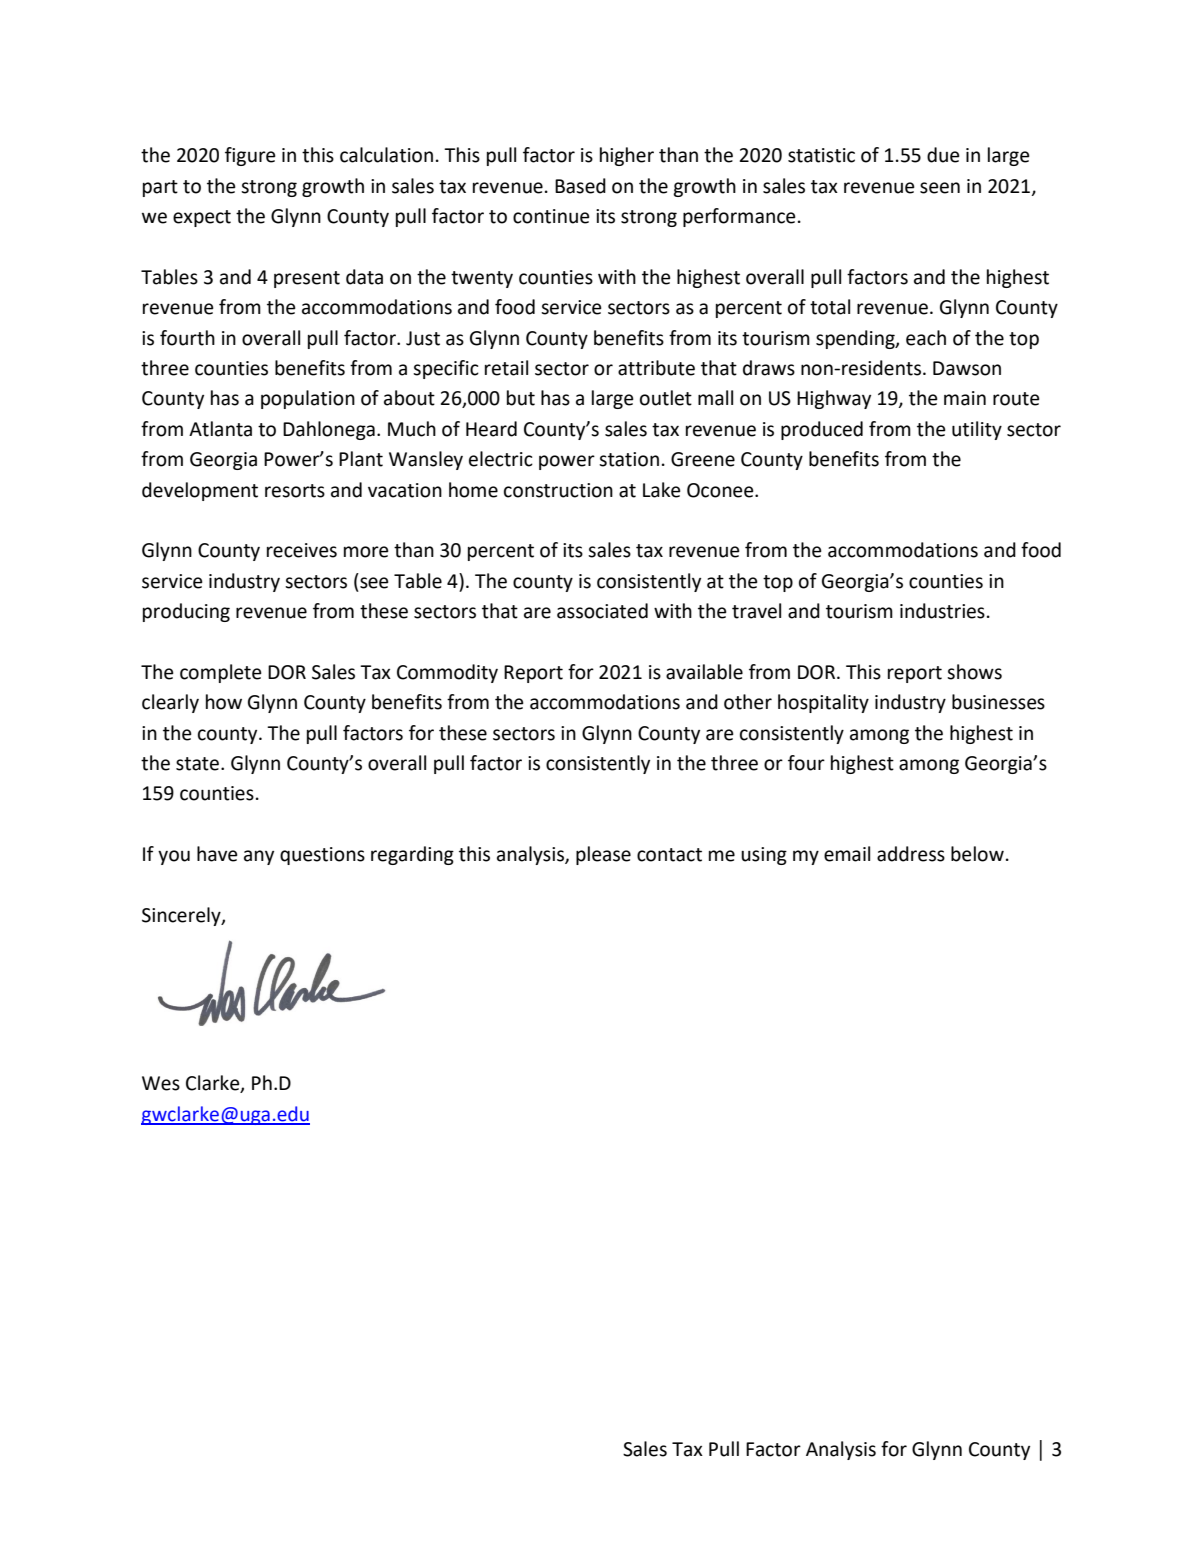 This screenshot has width=1204, height=1559. I want to click on figure, so click(250, 156).
